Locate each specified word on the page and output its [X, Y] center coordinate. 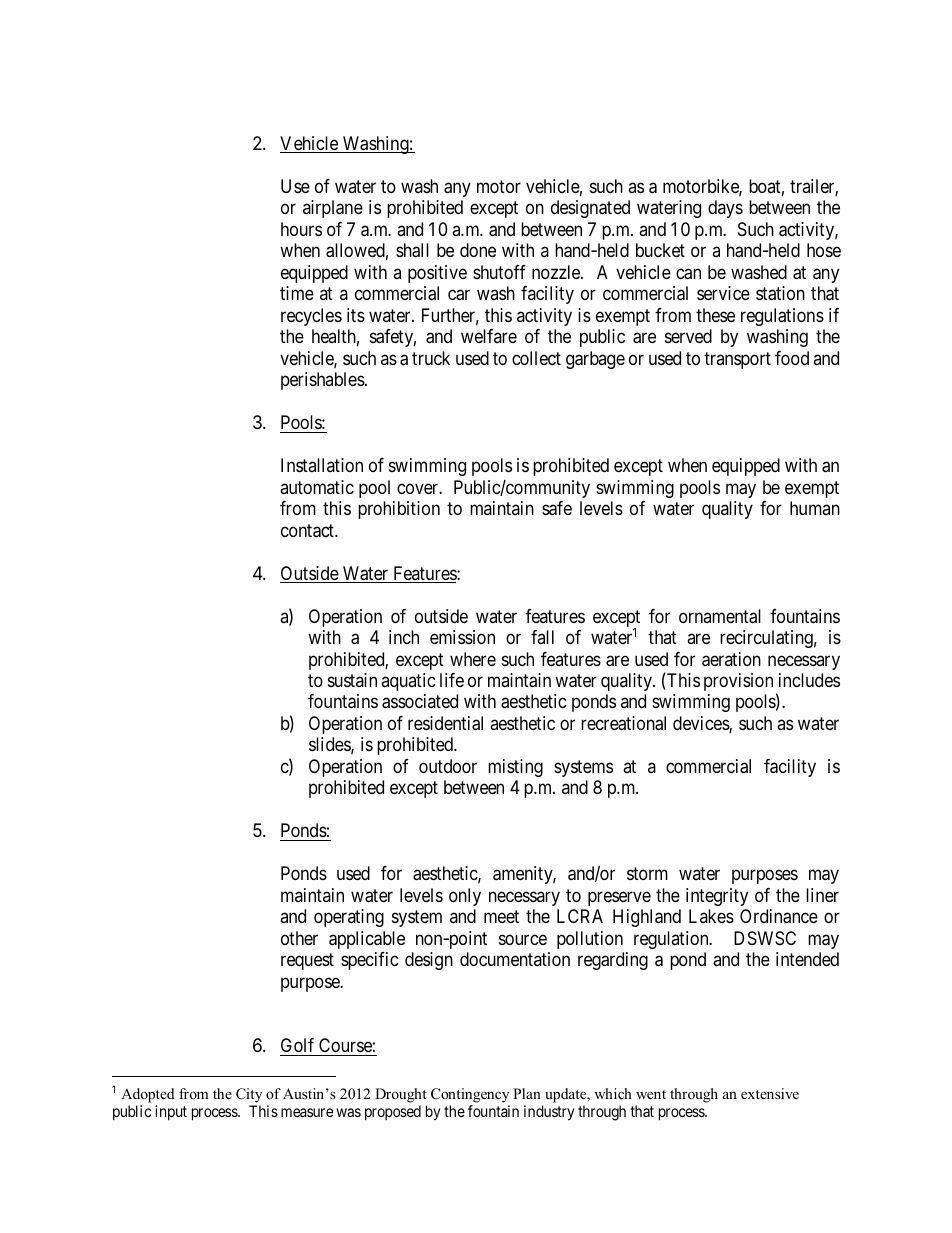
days [725, 209]
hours [301, 229]
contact [308, 531]
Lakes [711, 916]
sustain [352, 680]
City [249, 1095]
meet [501, 917]
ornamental [720, 616]
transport [737, 360]
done [478, 250]
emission [462, 637]
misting [515, 768]
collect [536, 358]
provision [738, 682]
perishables [323, 381]
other [299, 938]
